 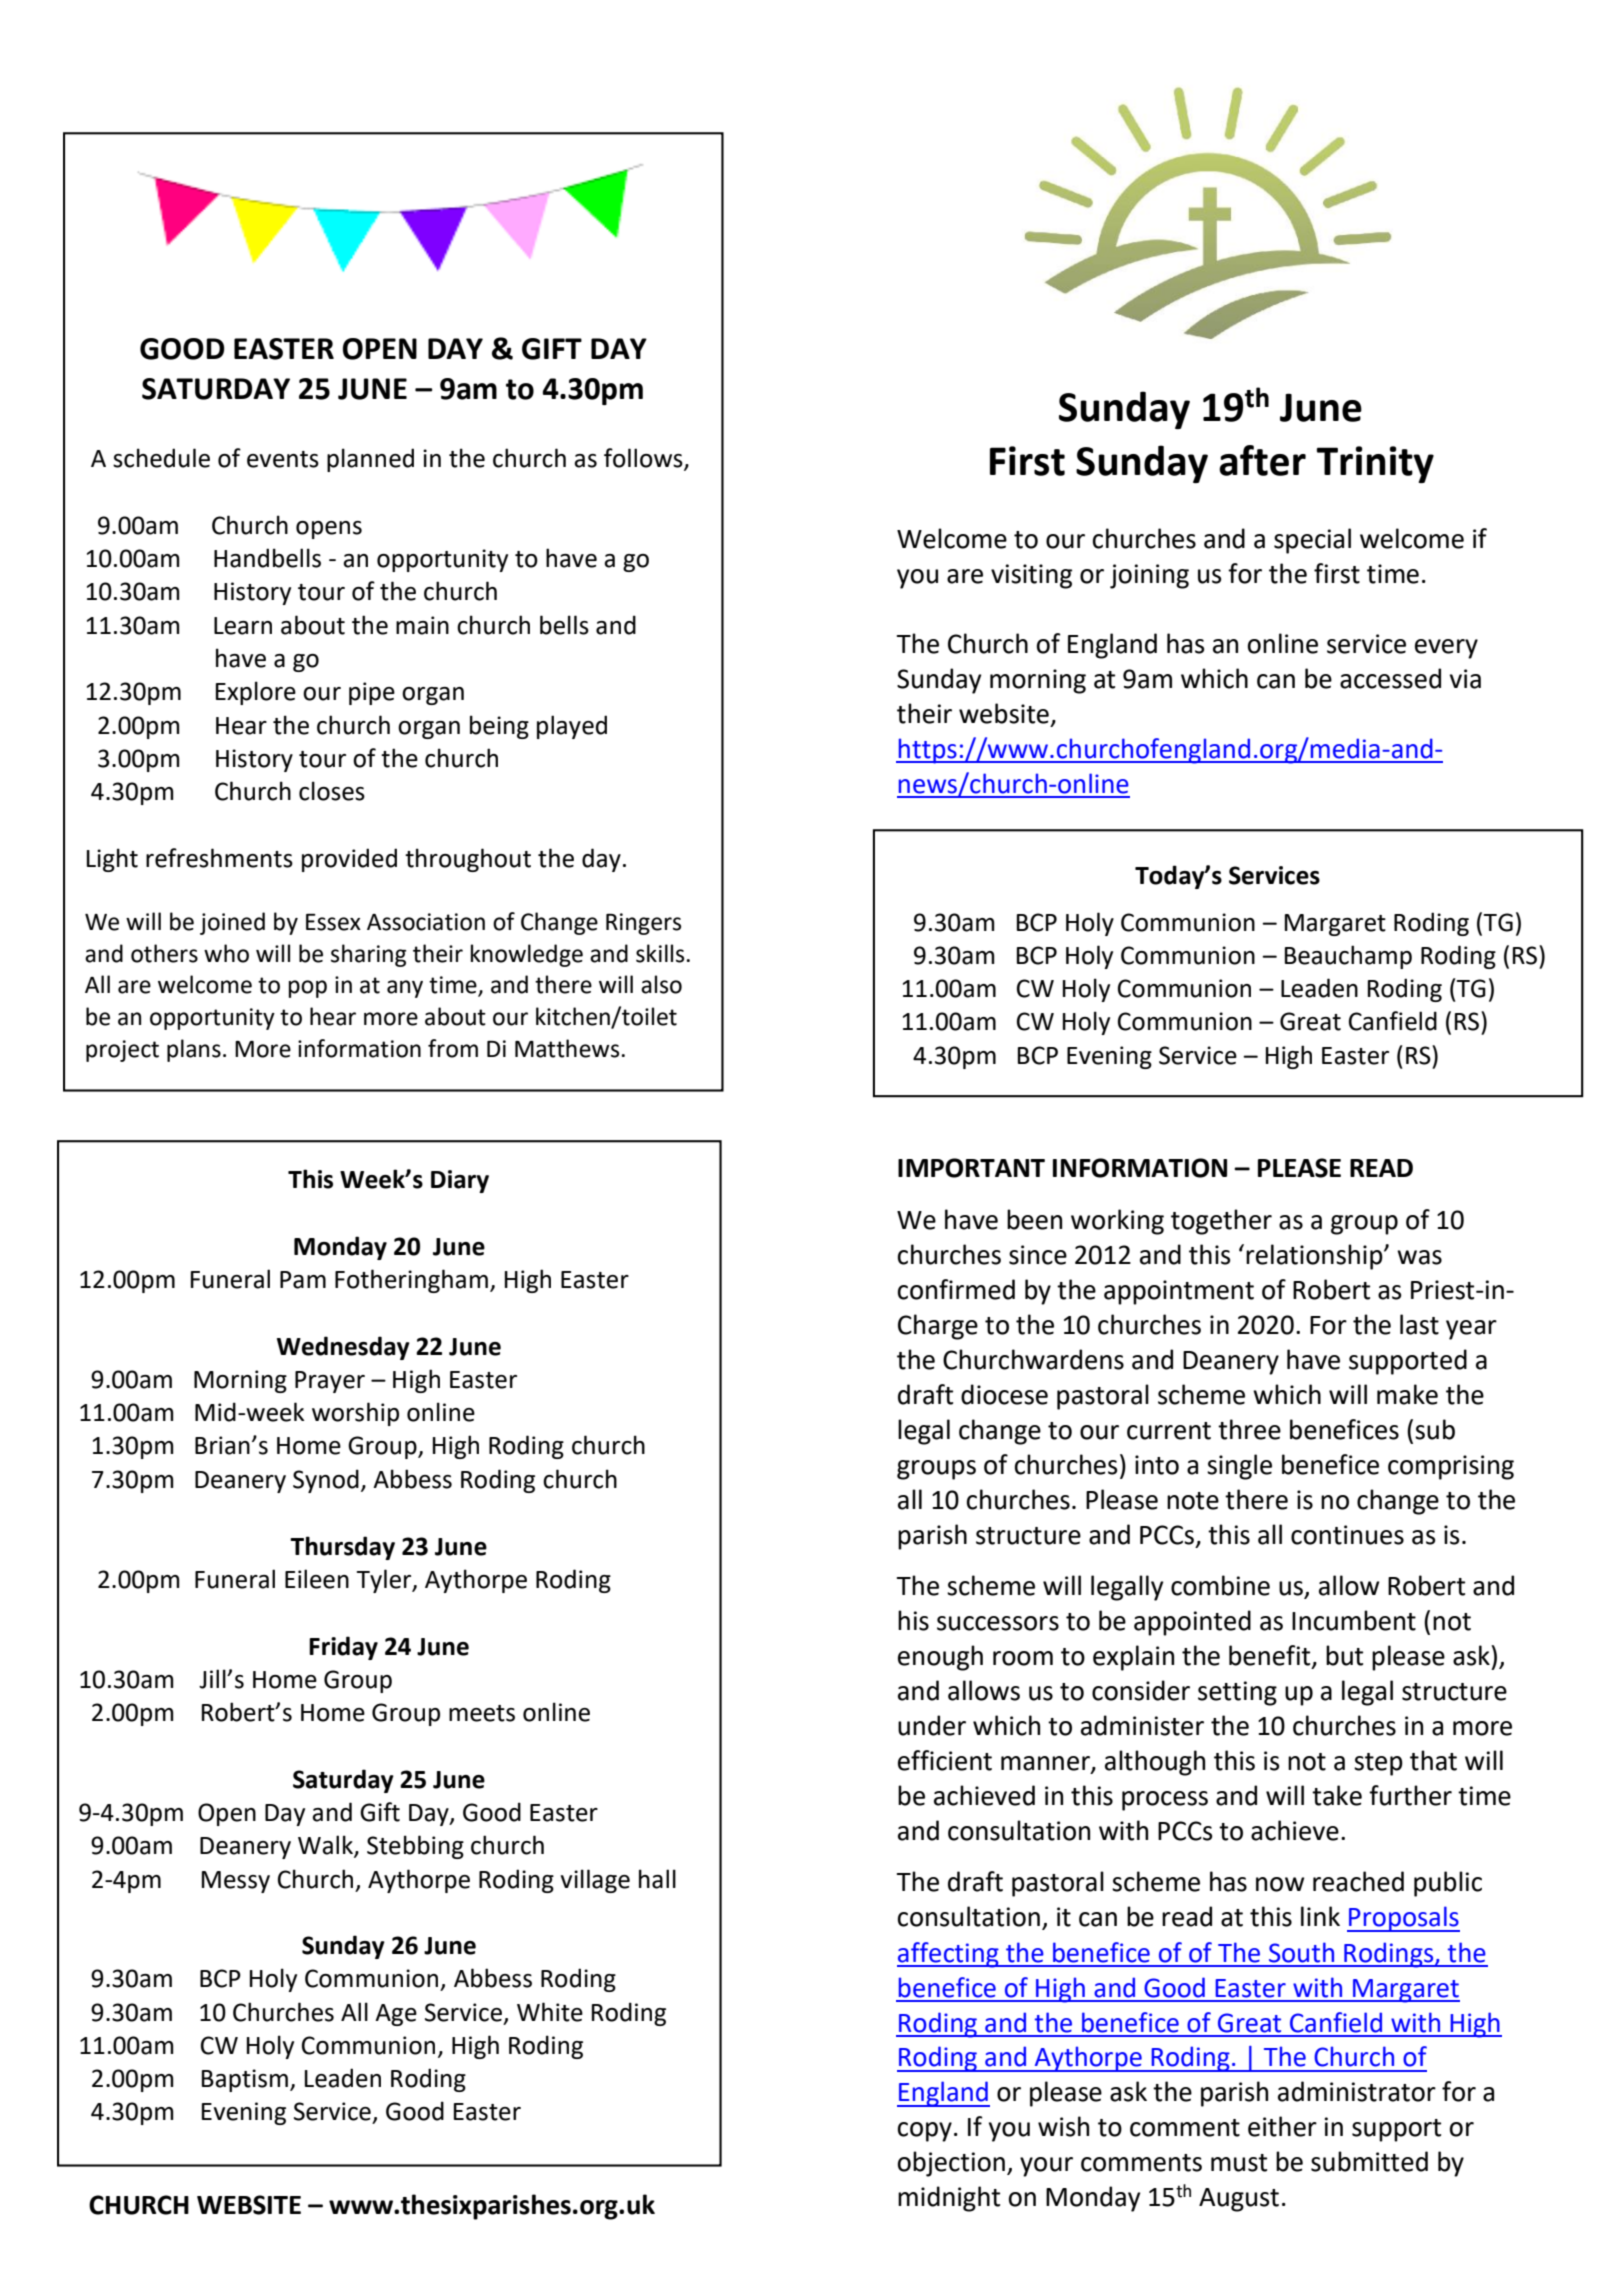 What do you see at coordinates (232, 923) in the screenshot?
I see `joined` at bounding box center [232, 923].
